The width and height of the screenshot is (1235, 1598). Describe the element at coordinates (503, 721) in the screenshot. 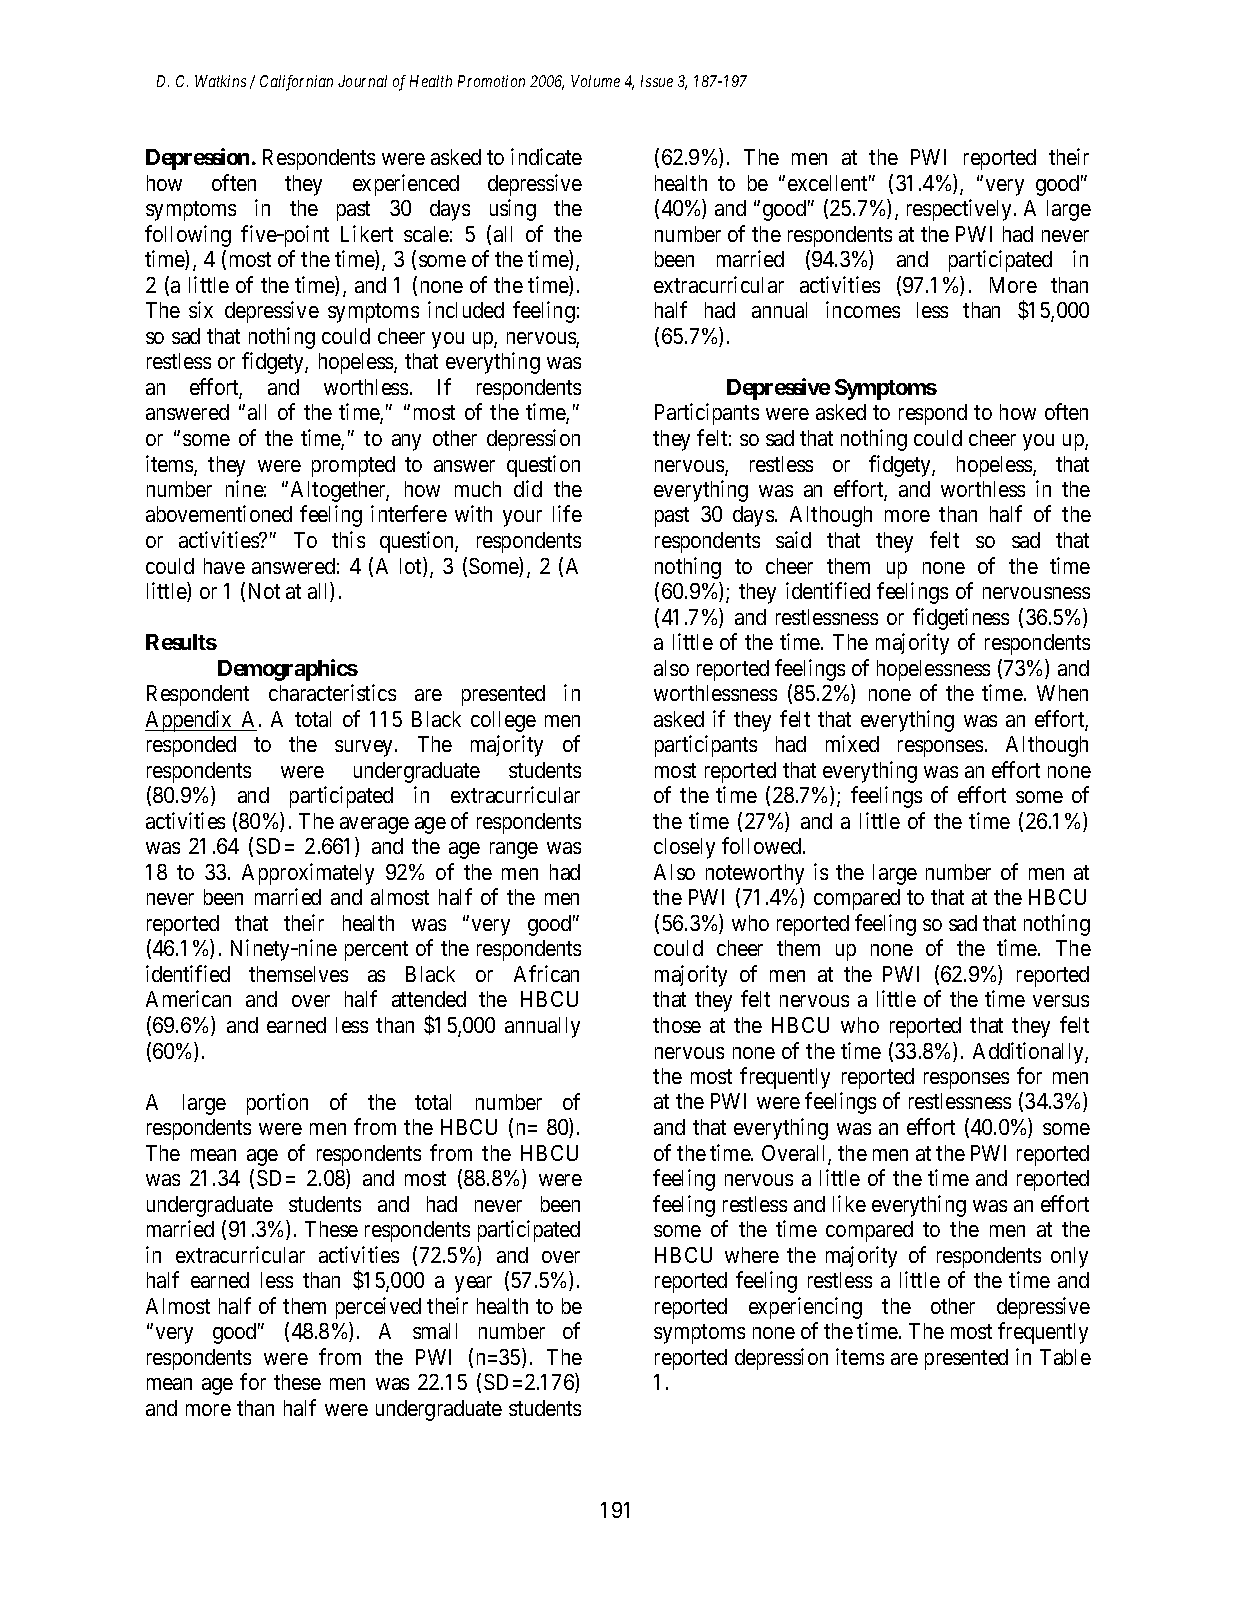

I see `college` at that location.
